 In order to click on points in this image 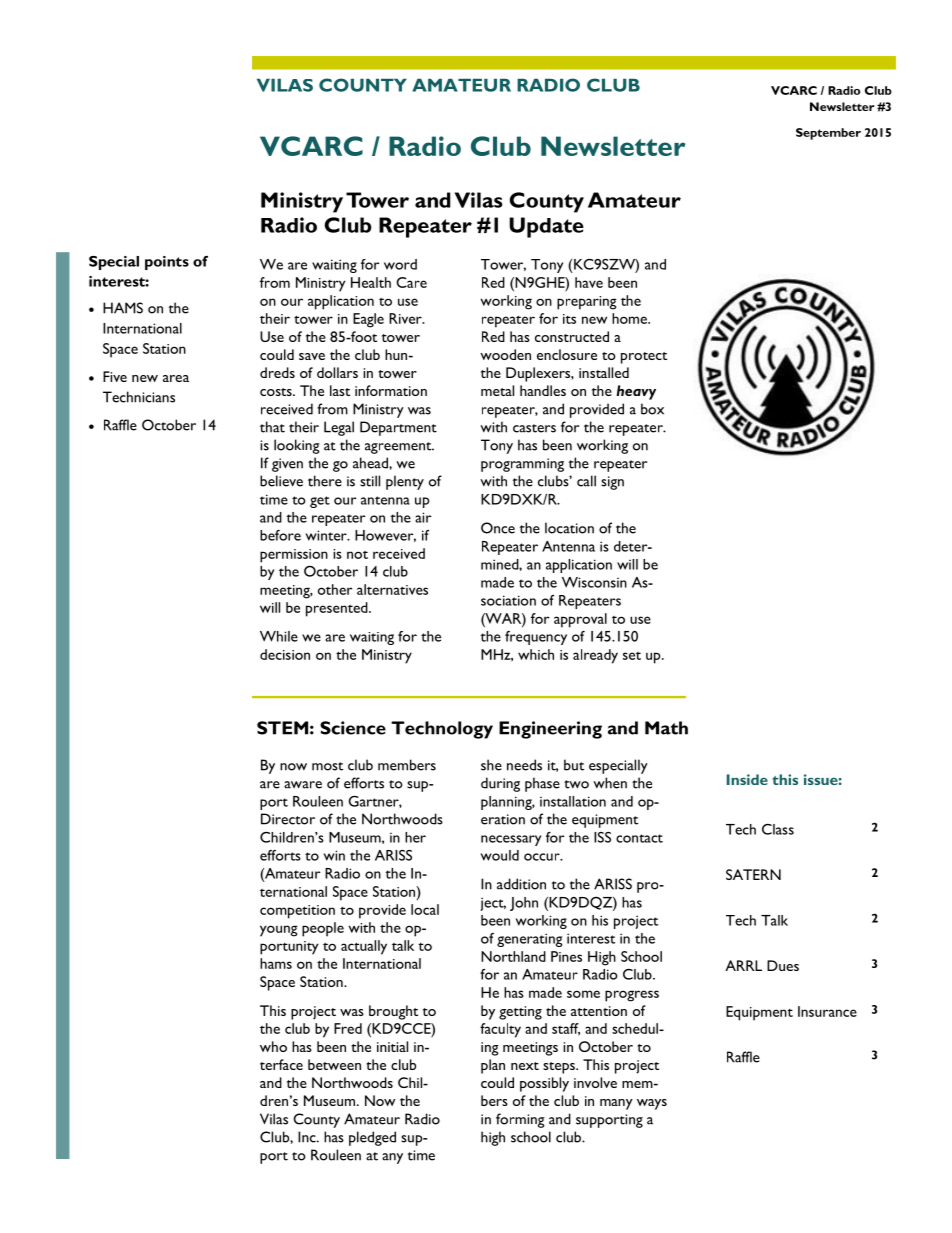, I will do `click(167, 263)`.
